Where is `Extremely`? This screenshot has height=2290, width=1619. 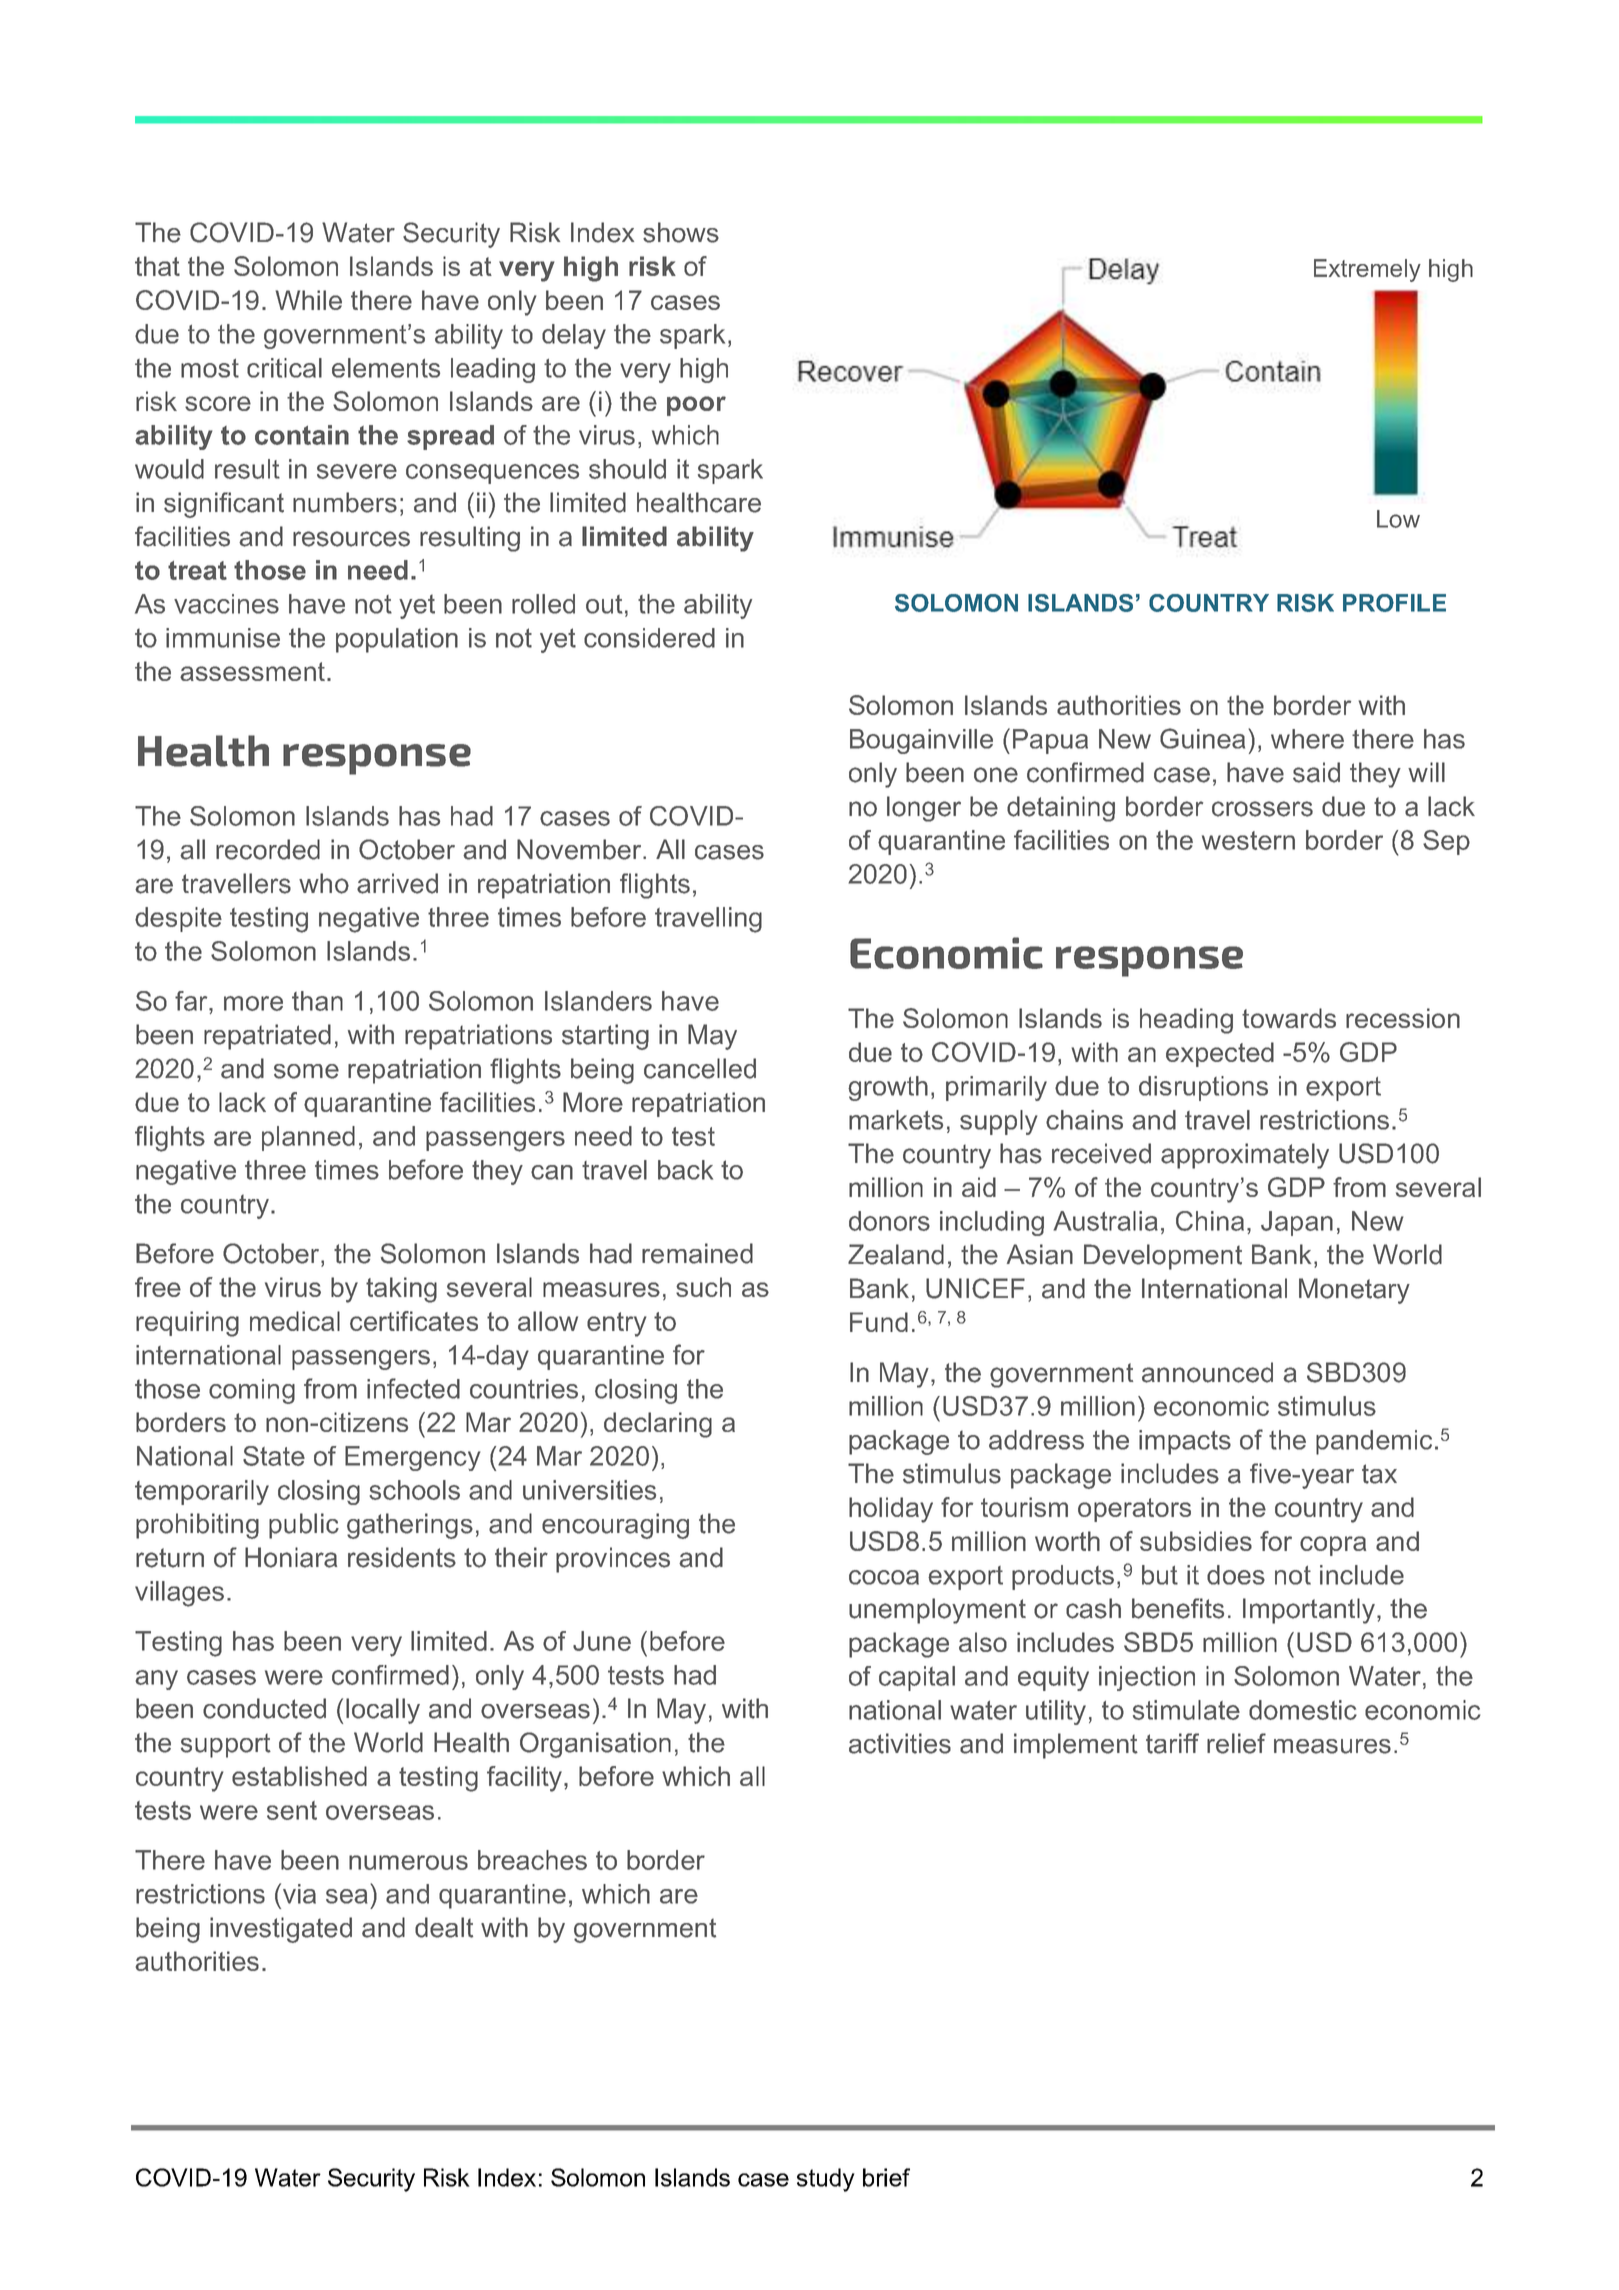
Extremely is located at coordinates (1367, 270).
